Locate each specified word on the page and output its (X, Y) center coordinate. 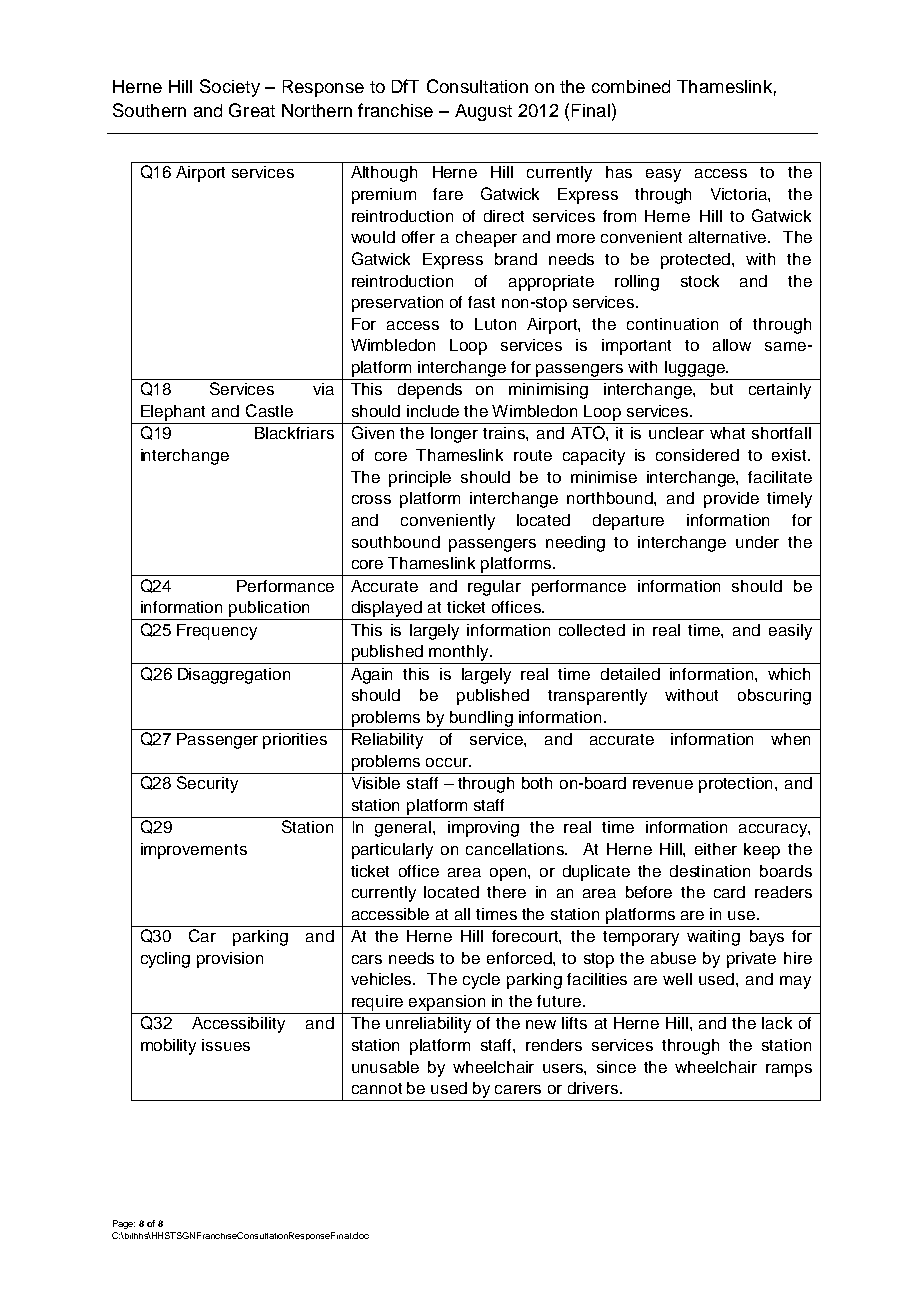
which (789, 674)
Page (124, 1224)
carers (518, 1089)
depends (430, 391)
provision (230, 960)
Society (230, 88)
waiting (713, 938)
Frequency (217, 632)
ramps (789, 1070)
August (483, 112)
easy (663, 175)
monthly (460, 653)
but (722, 389)
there (506, 892)
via (323, 389)
